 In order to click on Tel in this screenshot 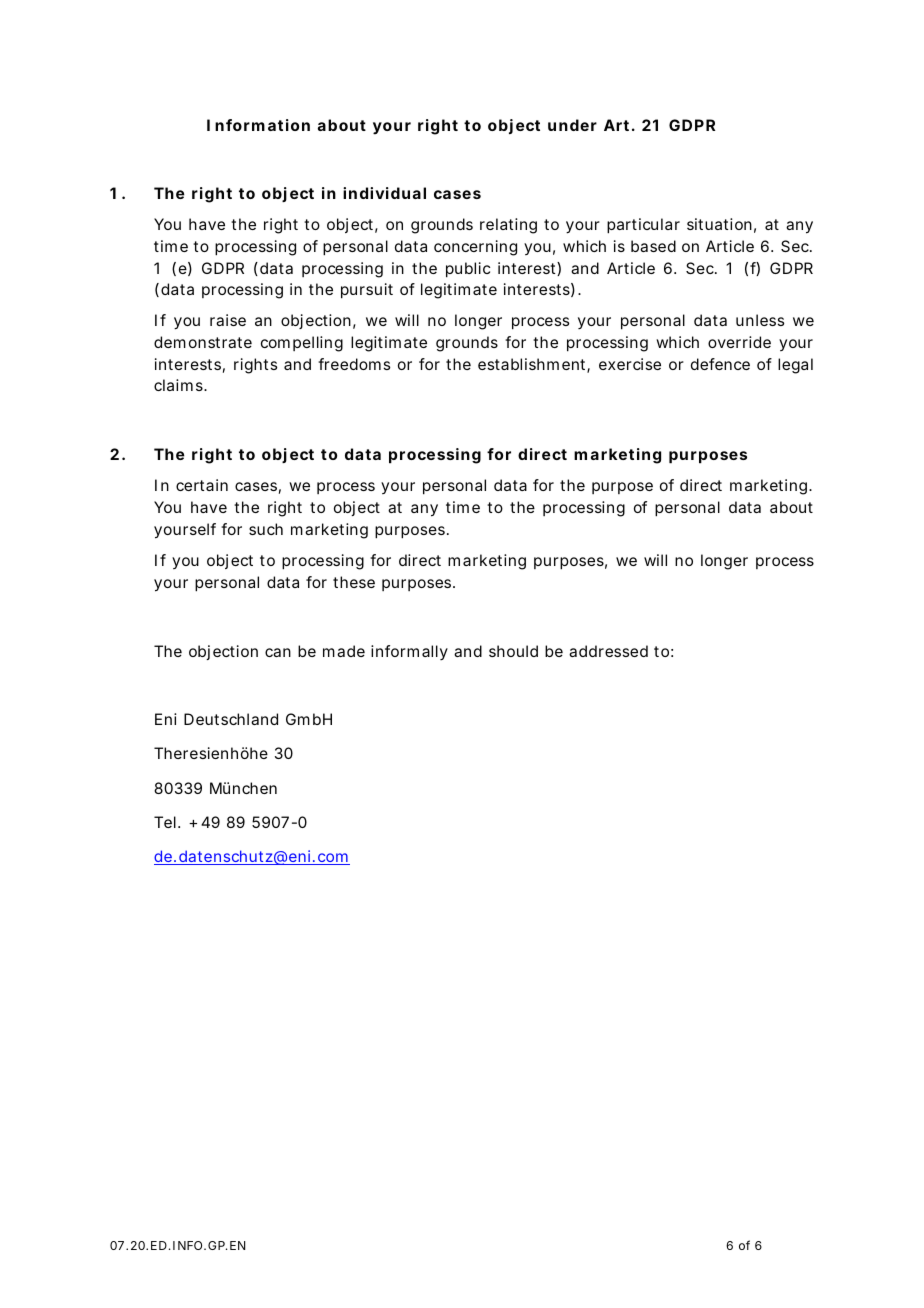, I will do `click(165, 822)`.
